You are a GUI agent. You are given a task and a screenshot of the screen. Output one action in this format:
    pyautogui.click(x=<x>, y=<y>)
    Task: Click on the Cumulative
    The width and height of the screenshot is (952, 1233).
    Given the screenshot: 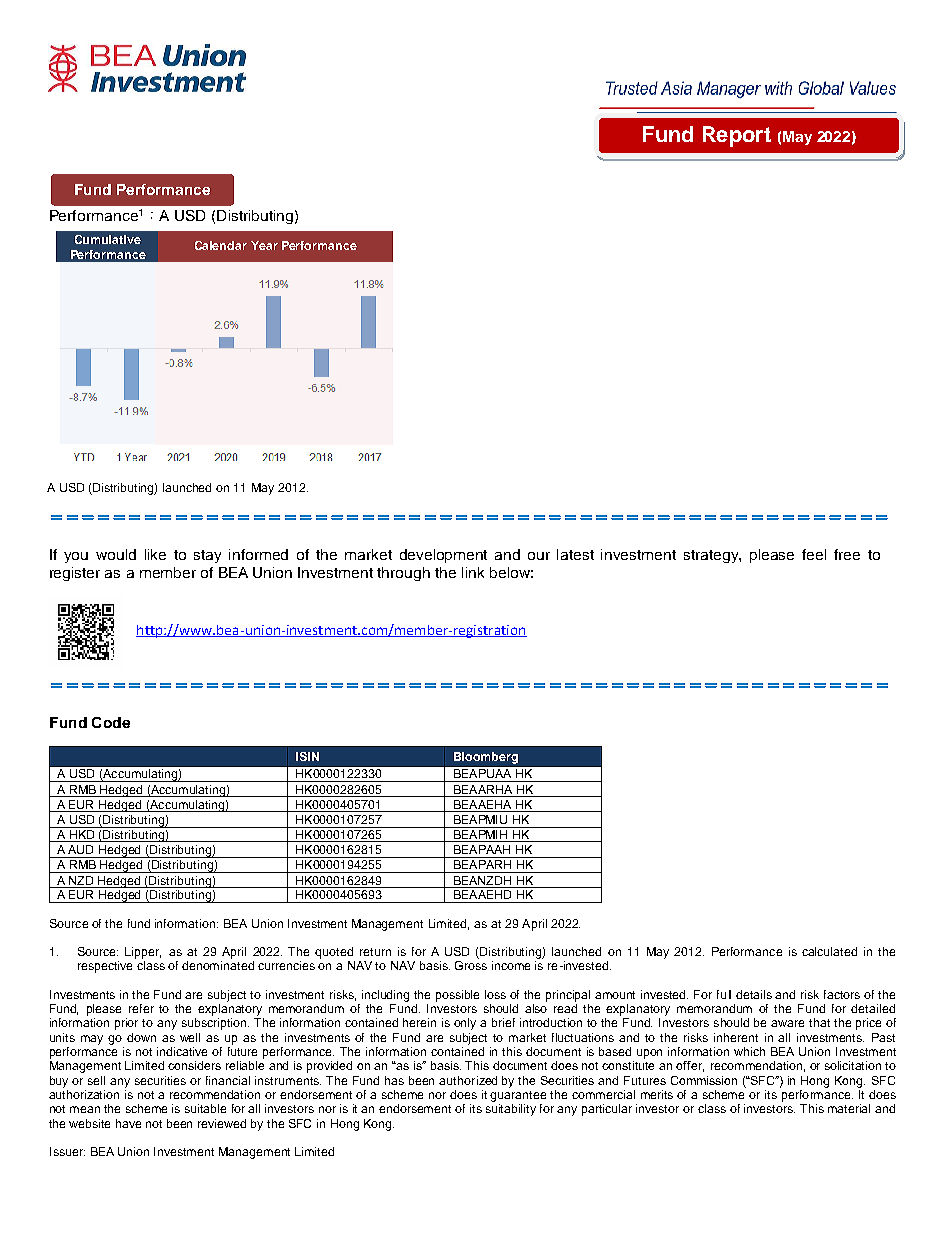 What is the action you would take?
    pyautogui.click(x=108, y=239)
